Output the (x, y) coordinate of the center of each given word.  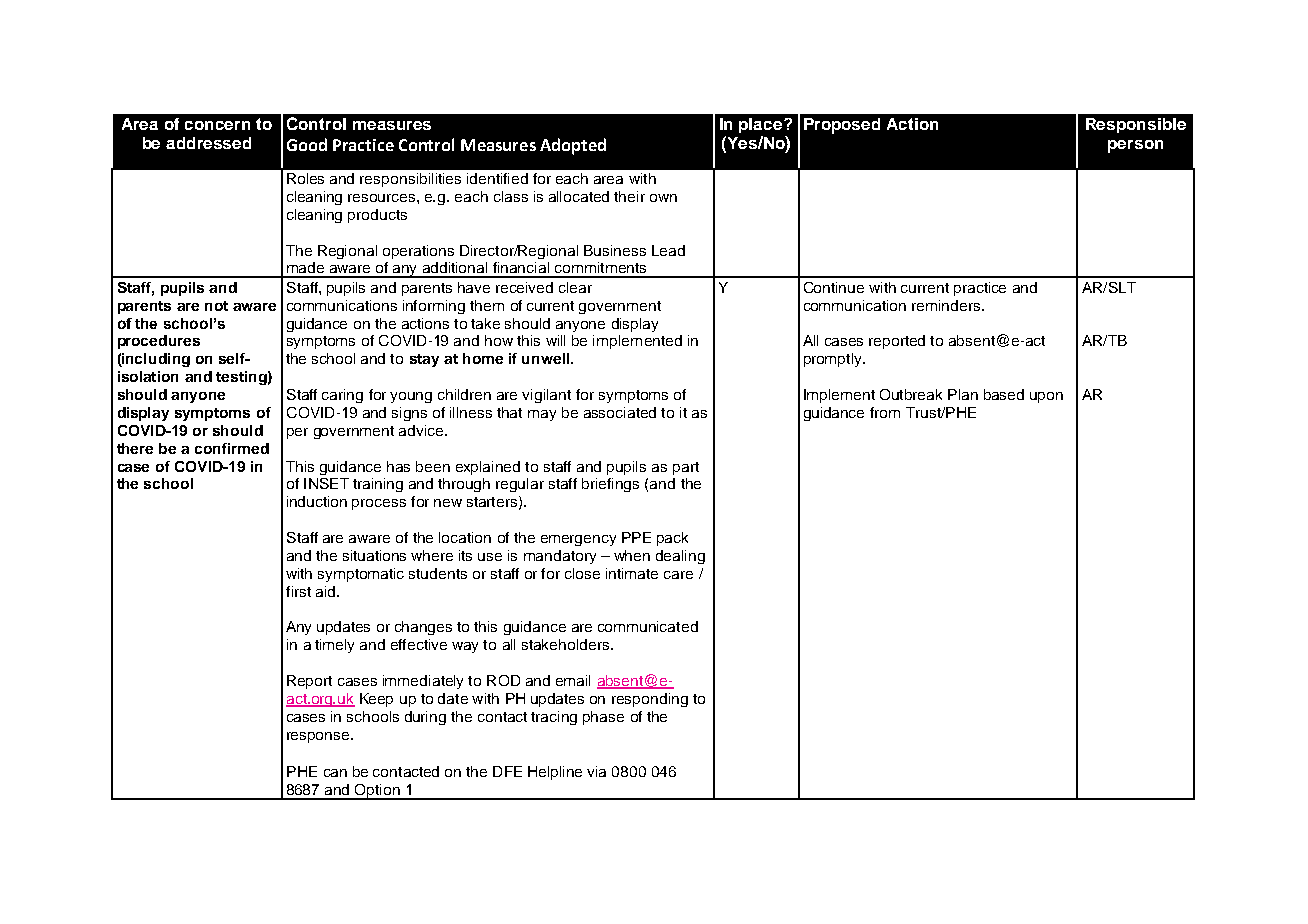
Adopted (573, 146)
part (686, 468)
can (335, 773)
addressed (208, 143)
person (1135, 146)
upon (1046, 397)
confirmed (232, 448)
